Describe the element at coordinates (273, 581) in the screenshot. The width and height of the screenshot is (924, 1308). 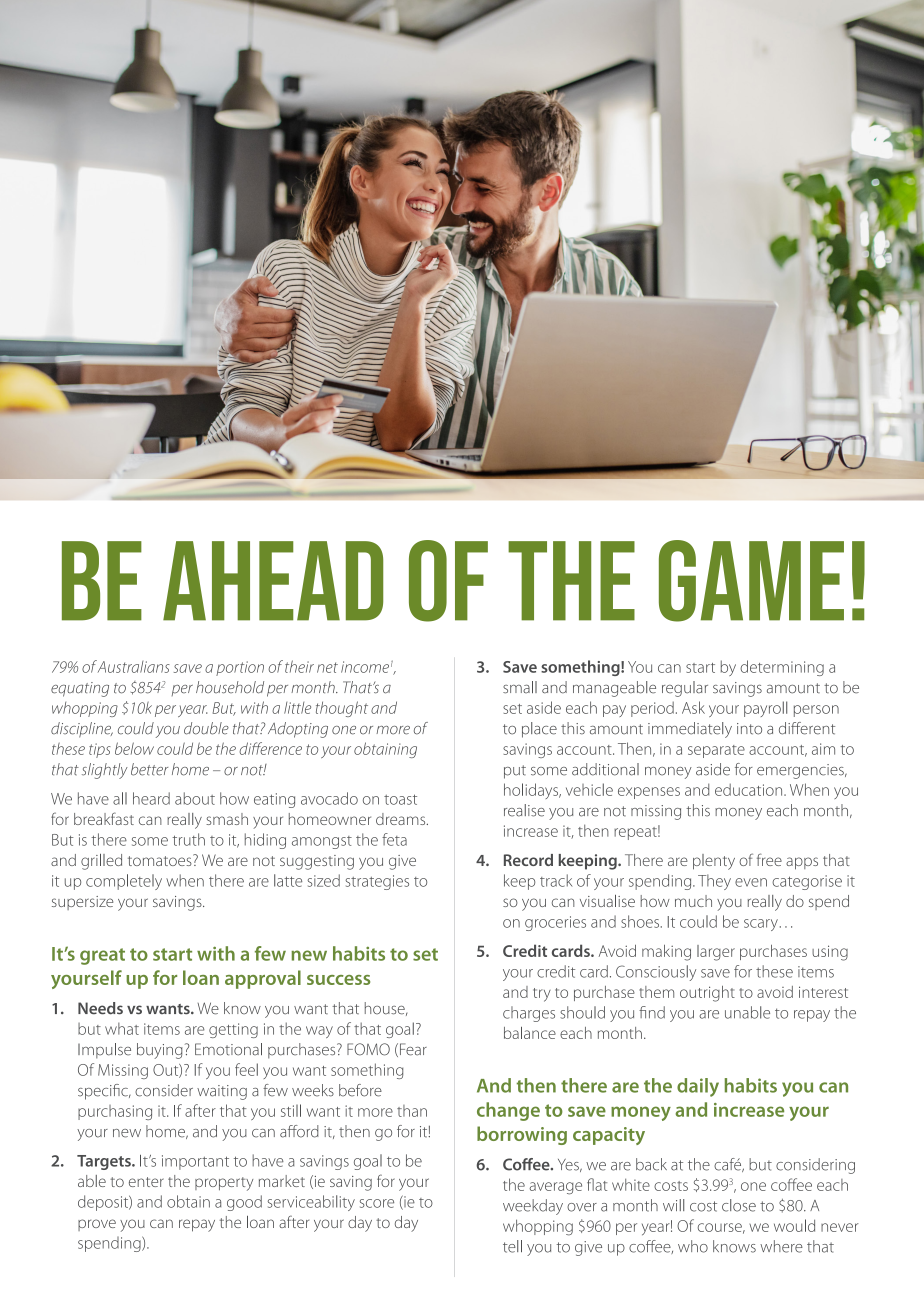
I see `ahead` at that location.
